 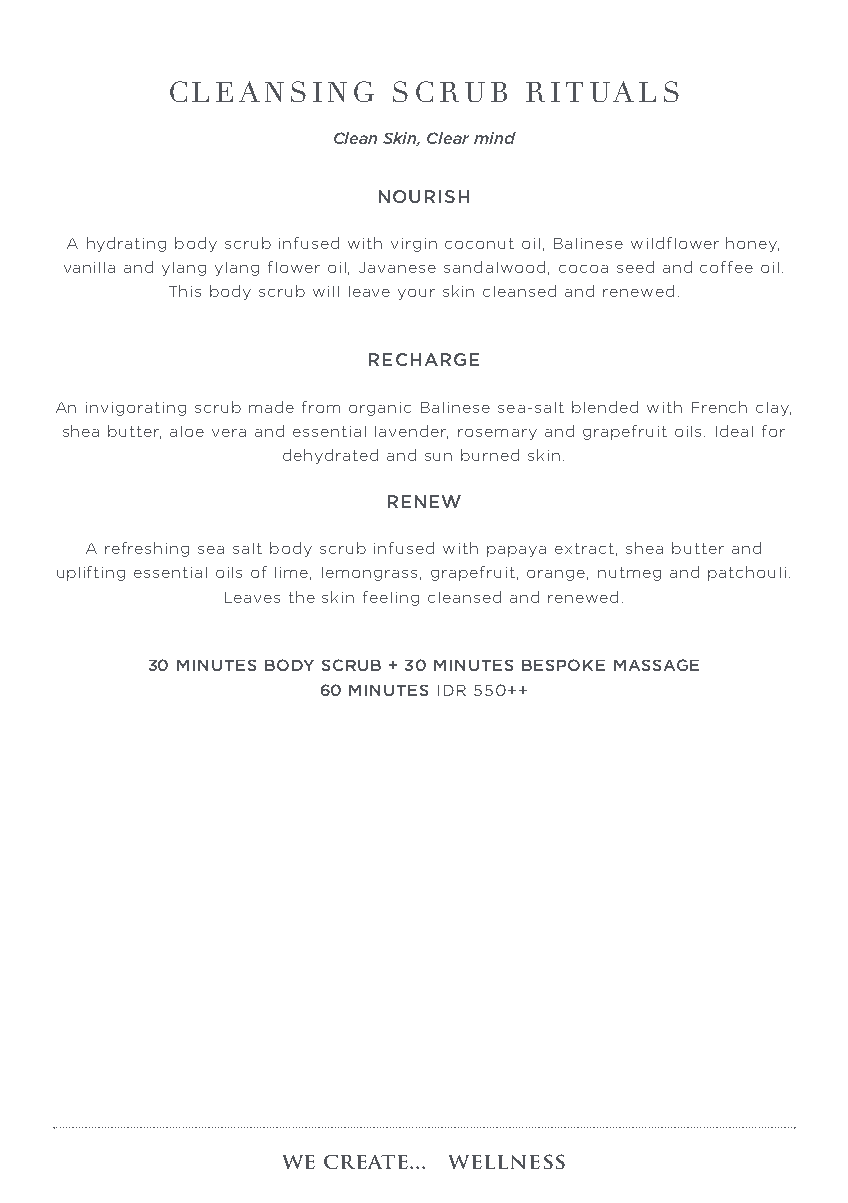 What do you see at coordinates (367, 1162) in the screenshot?
I see `create` at bounding box center [367, 1162].
